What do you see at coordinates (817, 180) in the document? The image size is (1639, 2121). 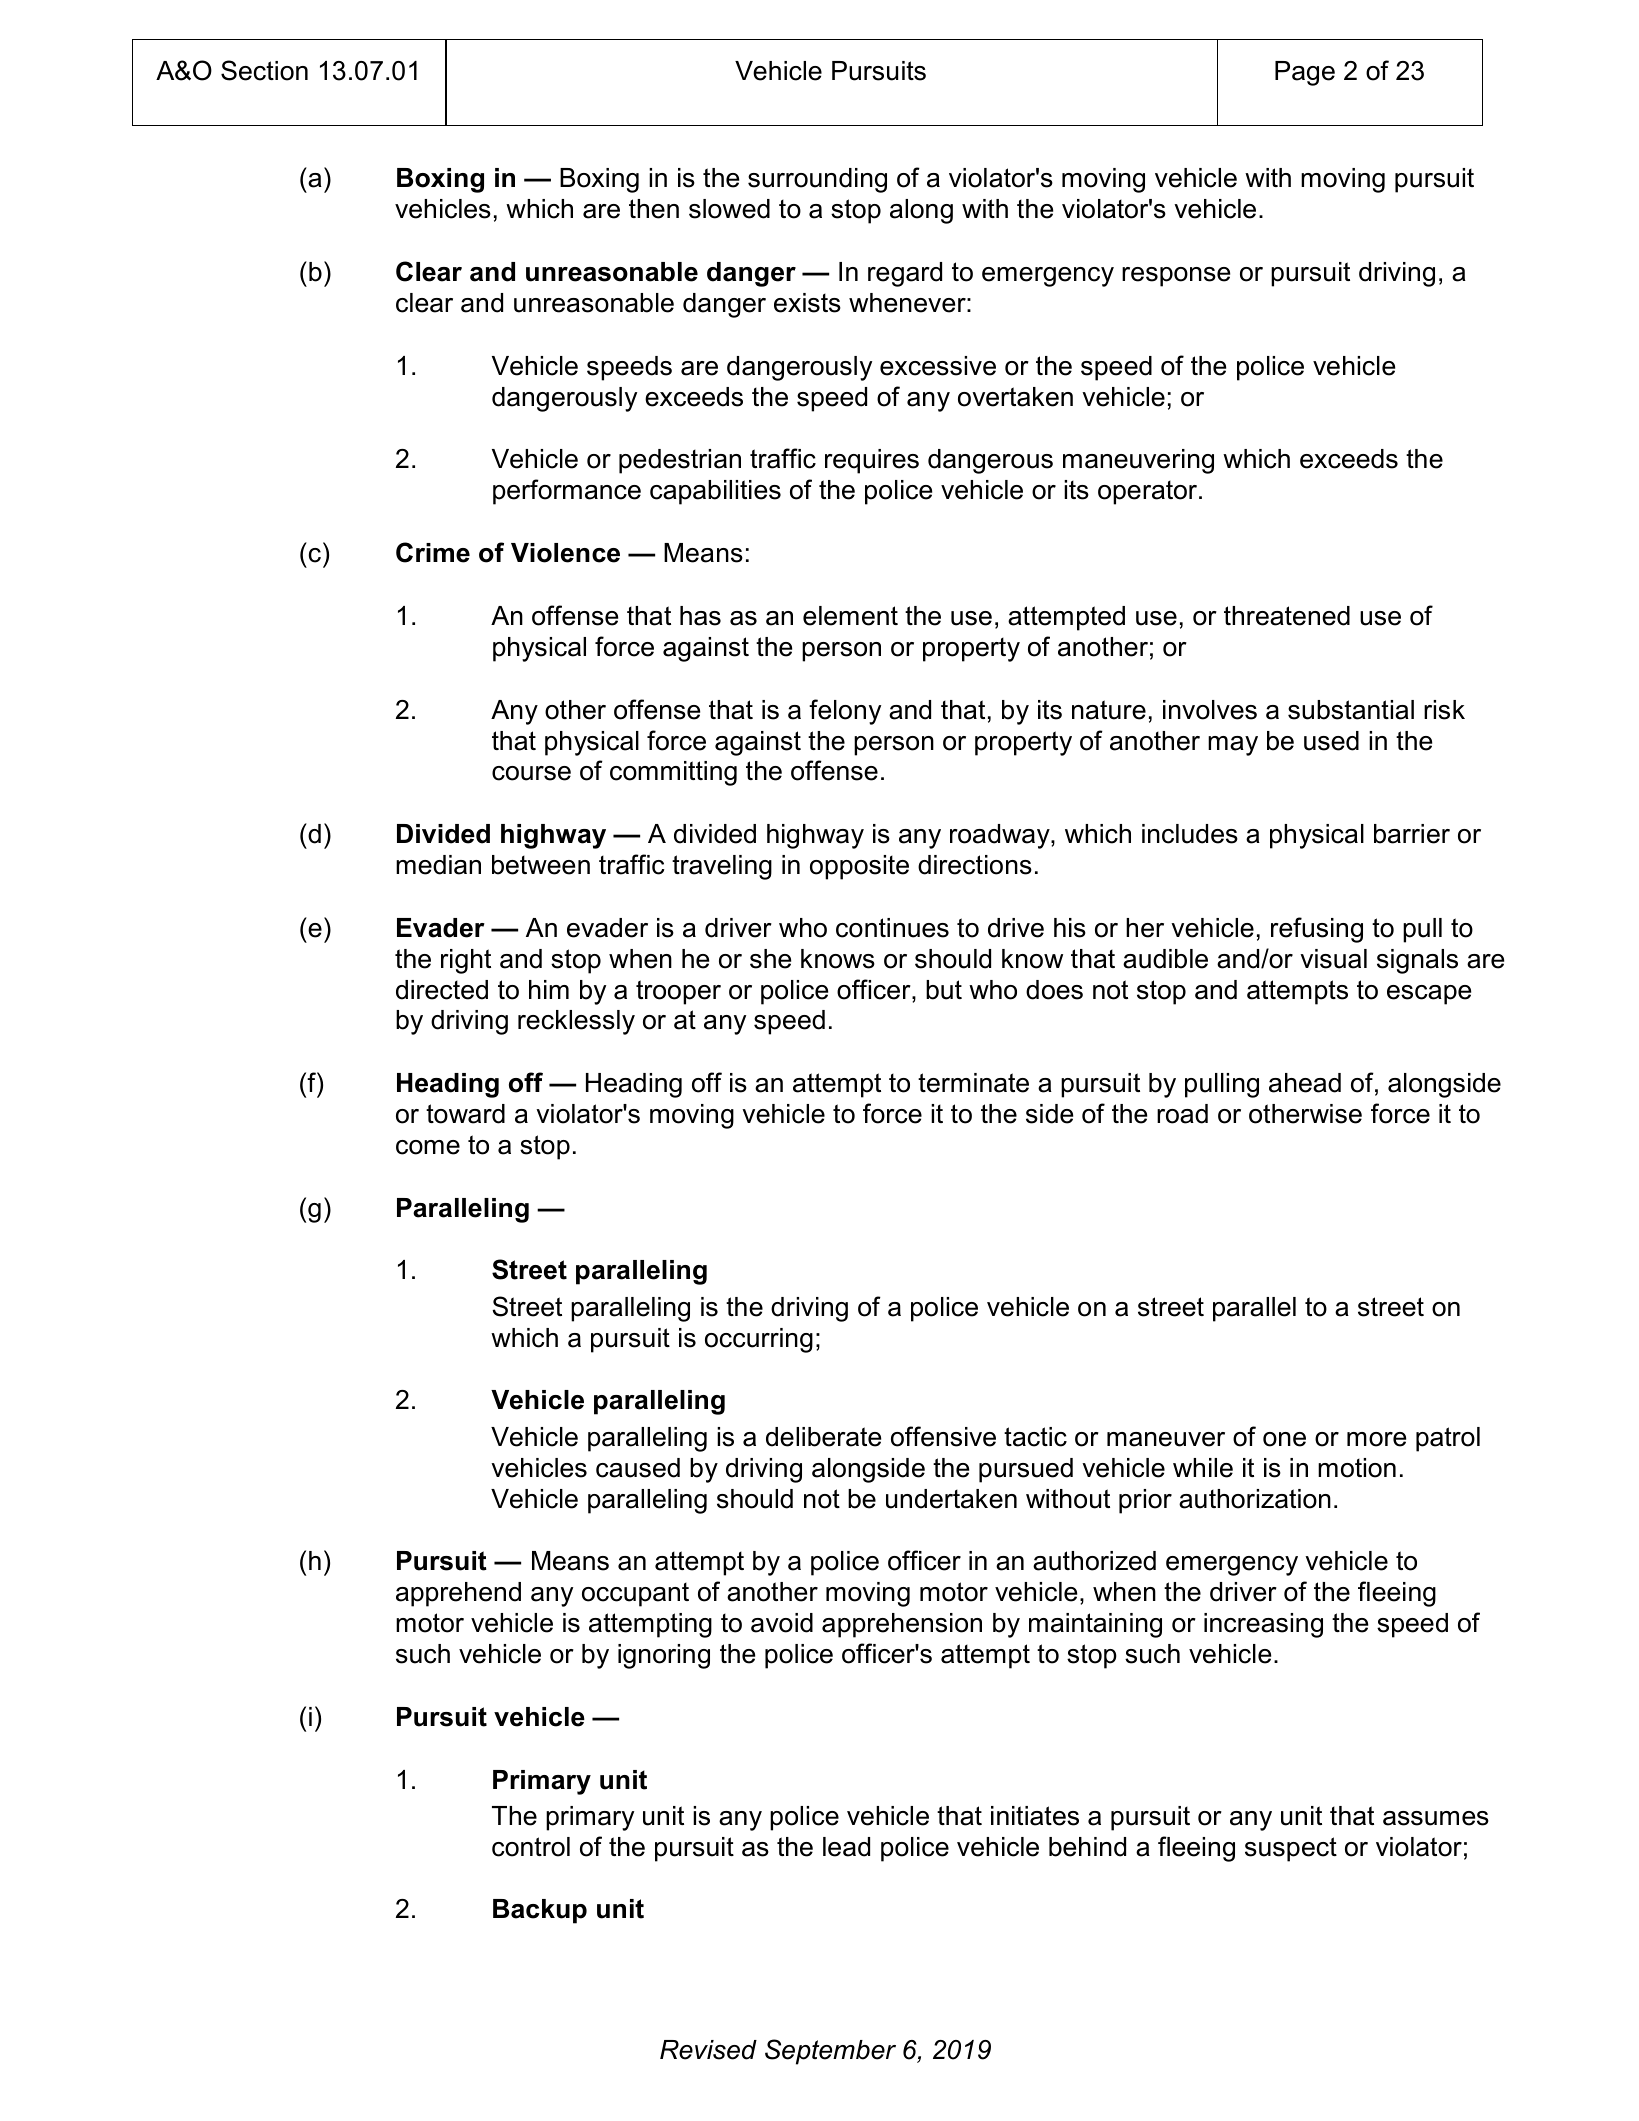 I see `surrounding` at bounding box center [817, 180].
